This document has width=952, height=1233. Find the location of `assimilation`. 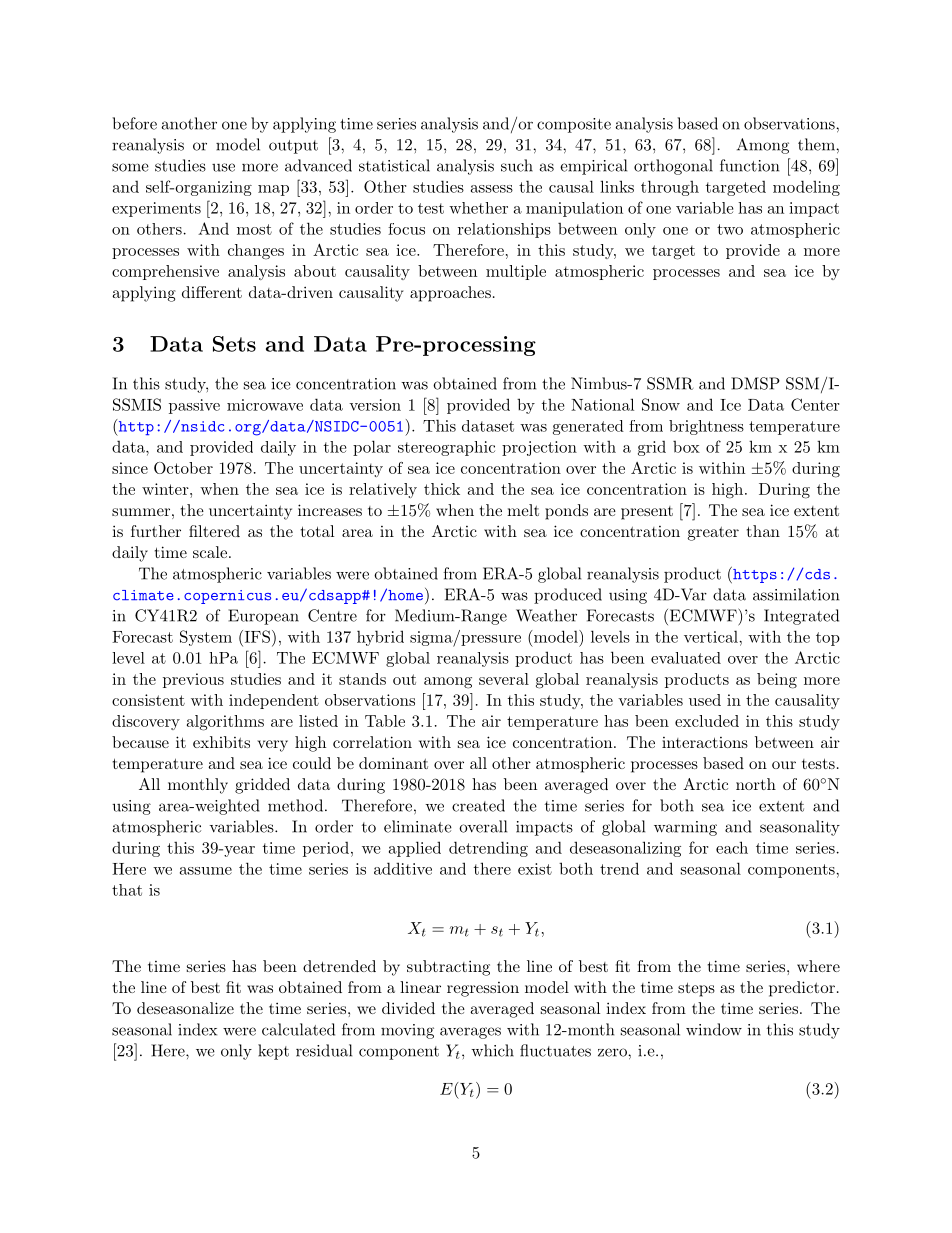

assimilation is located at coordinates (796, 594).
